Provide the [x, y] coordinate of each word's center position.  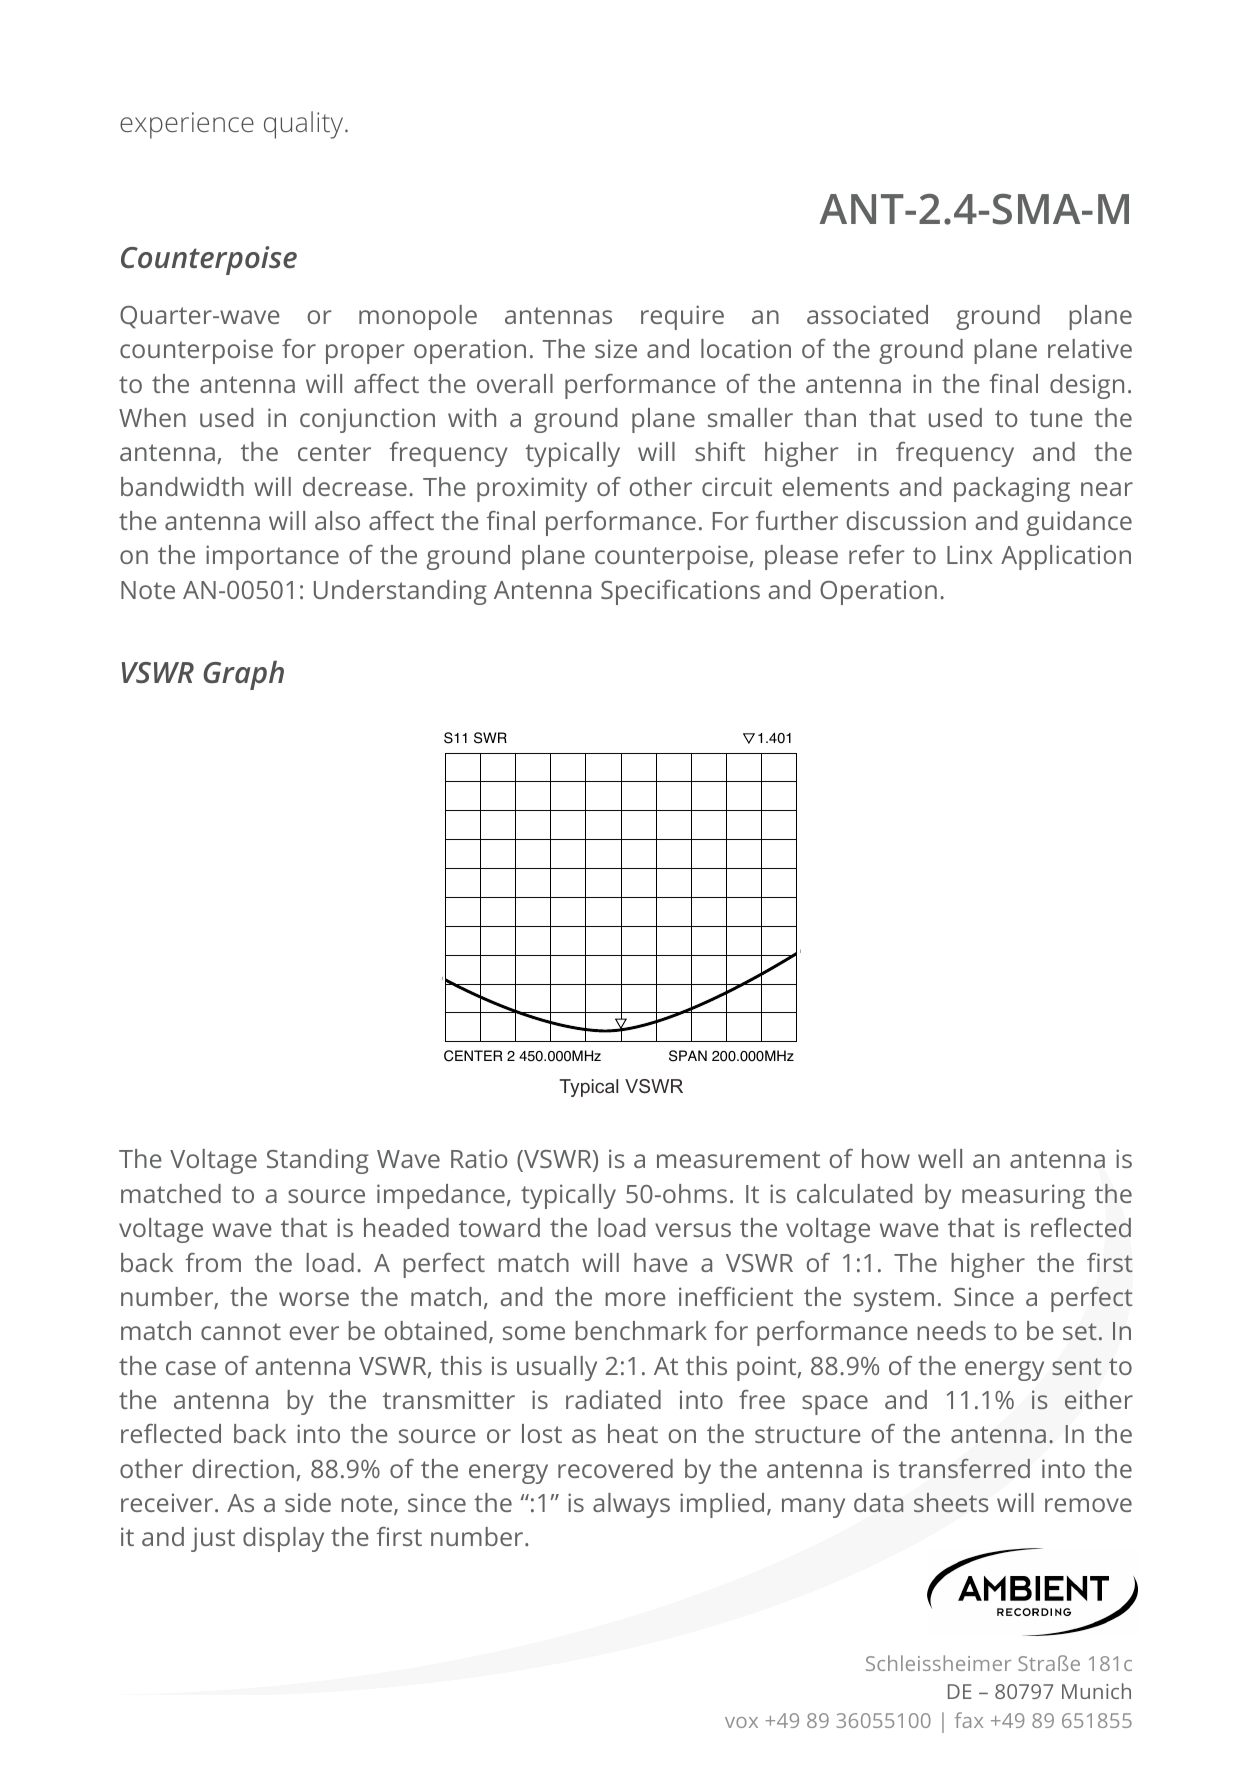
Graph [243, 675]
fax [969, 1720]
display [283, 1539]
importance [272, 557]
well [940, 1158]
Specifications [680, 592]
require [682, 317]
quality [305, 125]
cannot [241, 1331]
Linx [970, 554]
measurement [738, 1159]
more [635, 1299]
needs [951, 1330]
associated [867, 314]
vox [741, 1722]
